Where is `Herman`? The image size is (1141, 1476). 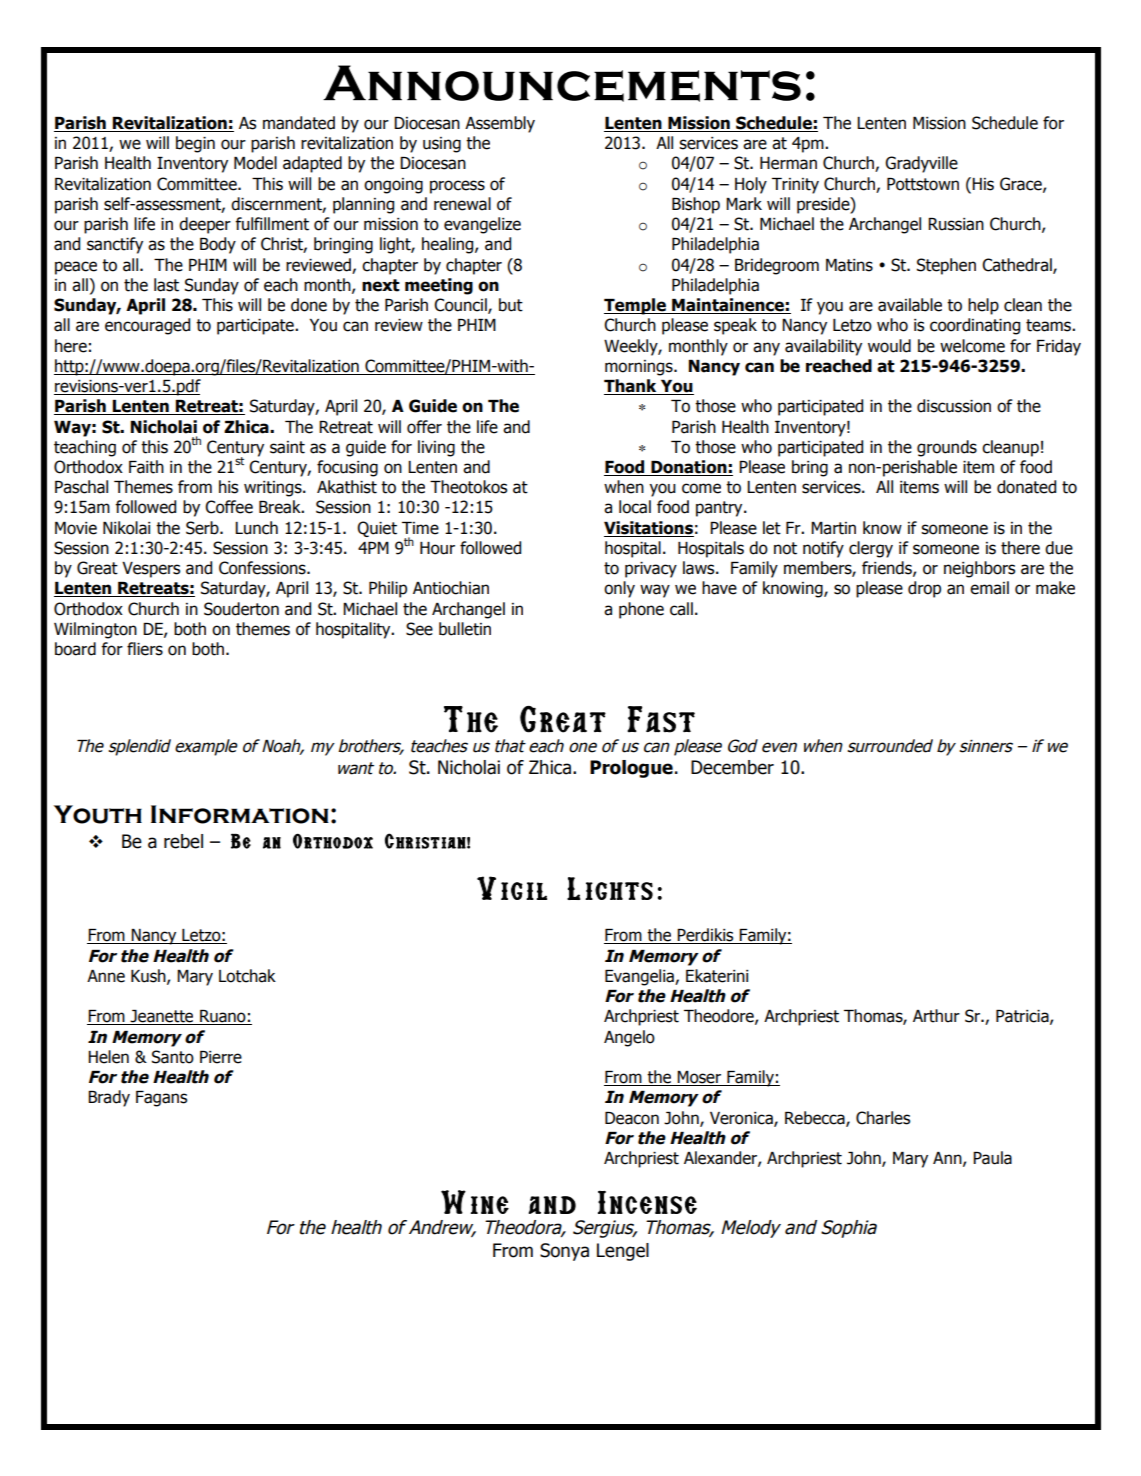 Herman is located at coordinates (788, 163).
